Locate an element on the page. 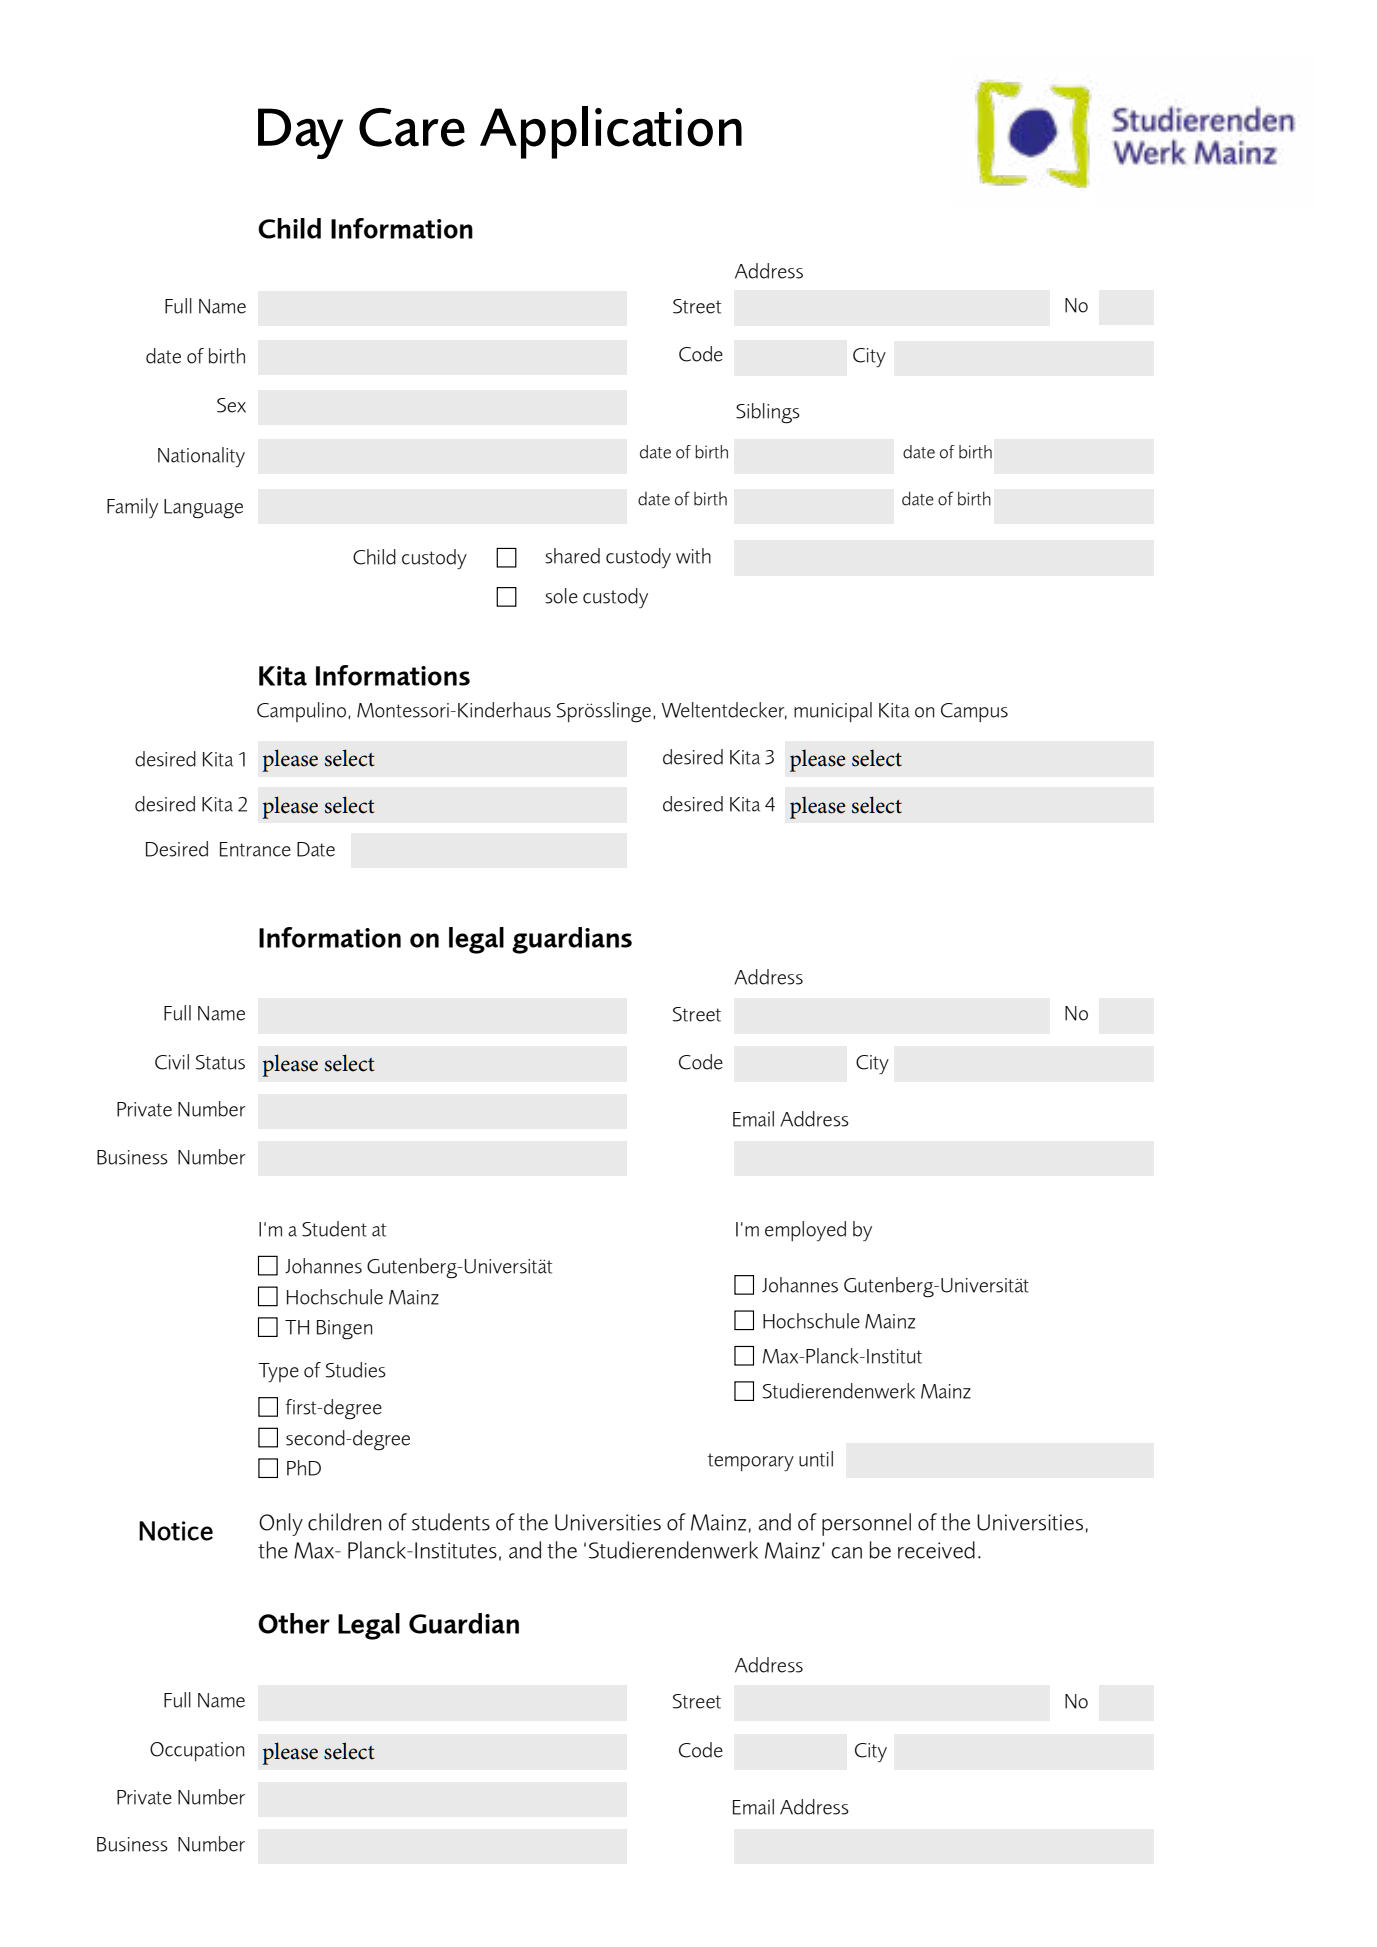  Language is located at coordinates (203, 509).
